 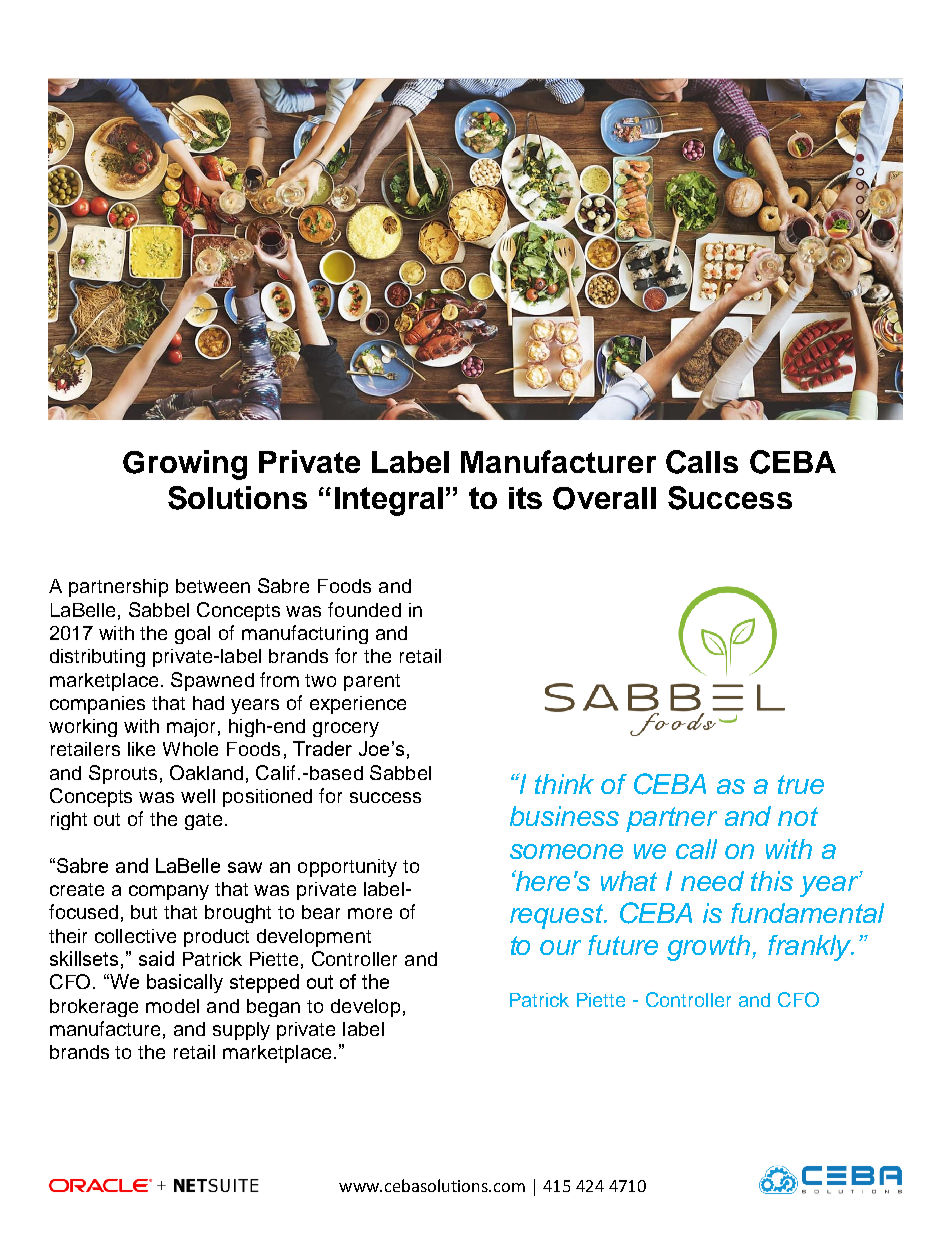 What do you see at coordinates (389, 501) in the page?
I see `Integral` at bounding box center [389, 501].
